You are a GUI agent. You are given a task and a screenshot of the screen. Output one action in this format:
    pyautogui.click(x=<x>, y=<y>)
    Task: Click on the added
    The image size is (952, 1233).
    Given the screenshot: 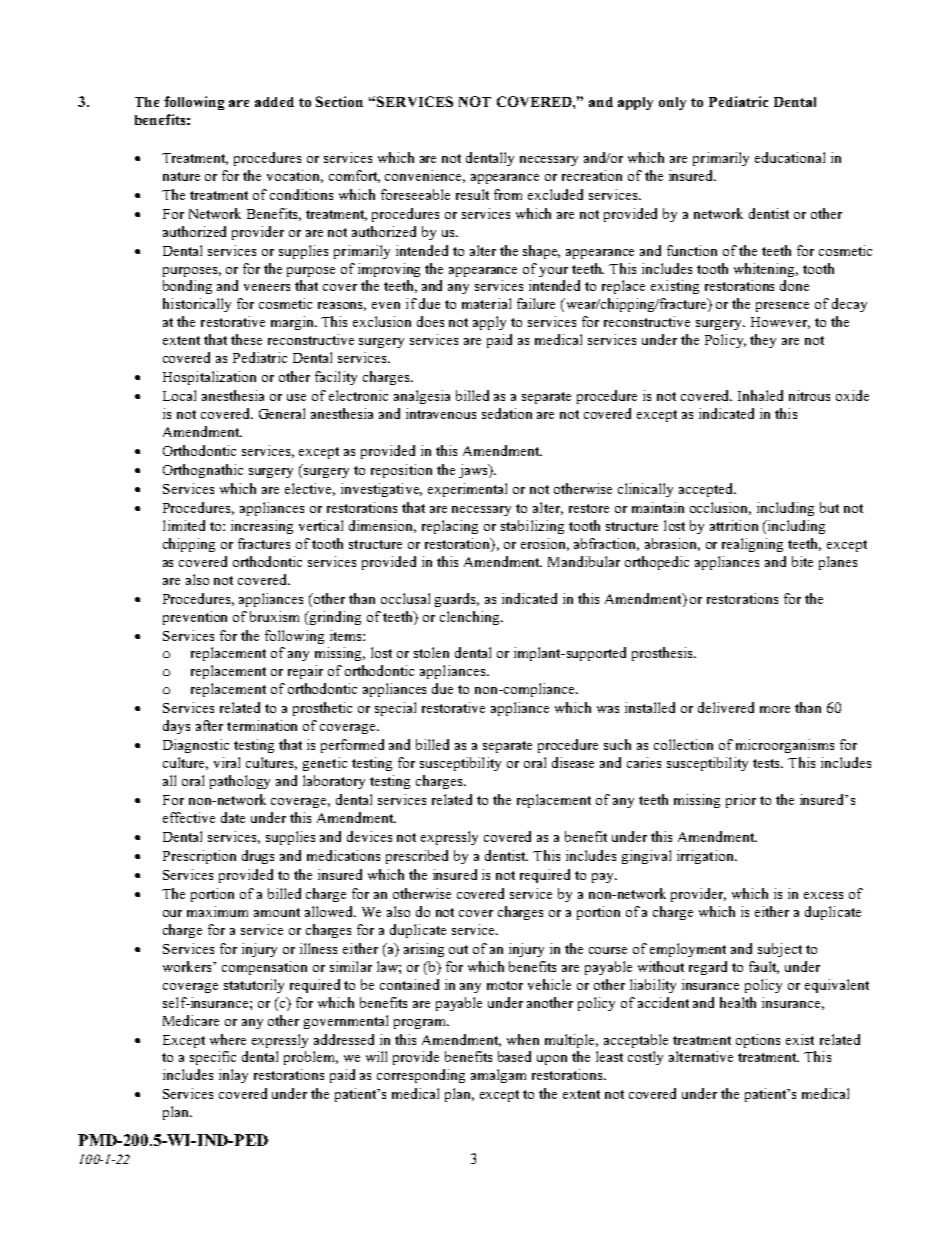 What is the action you would take?
    pyautogui.click(x=274, y=102)
